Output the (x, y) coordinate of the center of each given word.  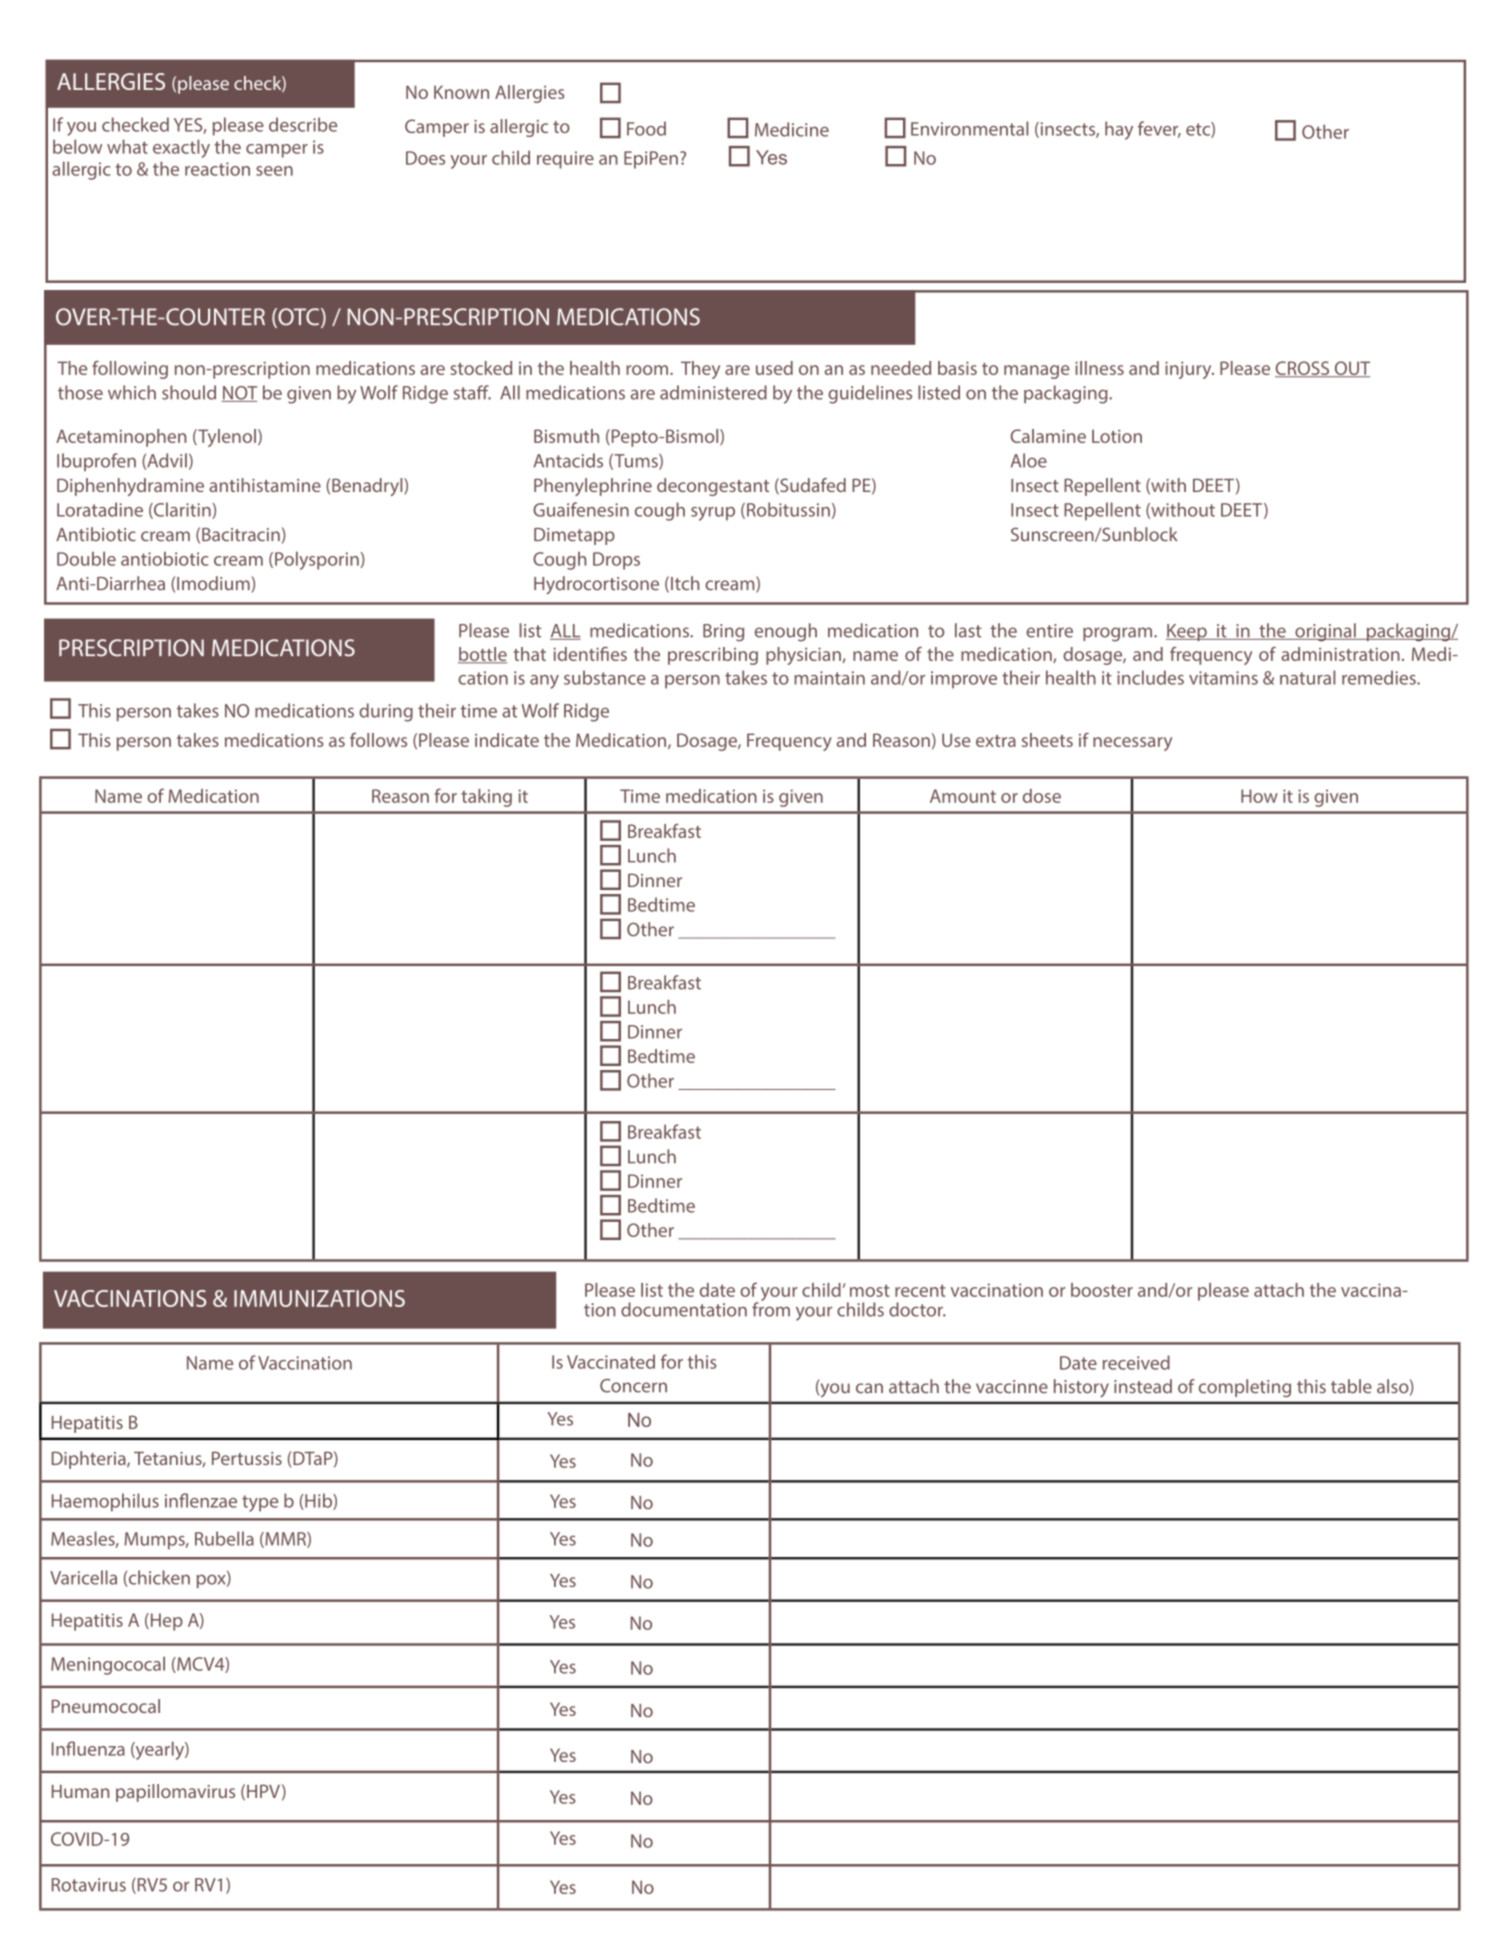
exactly (181, 148)
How (1259, 796)
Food (646, 128)
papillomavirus (175, 1793)
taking (486, 798)
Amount (963, 796)
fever (1159, 129)
